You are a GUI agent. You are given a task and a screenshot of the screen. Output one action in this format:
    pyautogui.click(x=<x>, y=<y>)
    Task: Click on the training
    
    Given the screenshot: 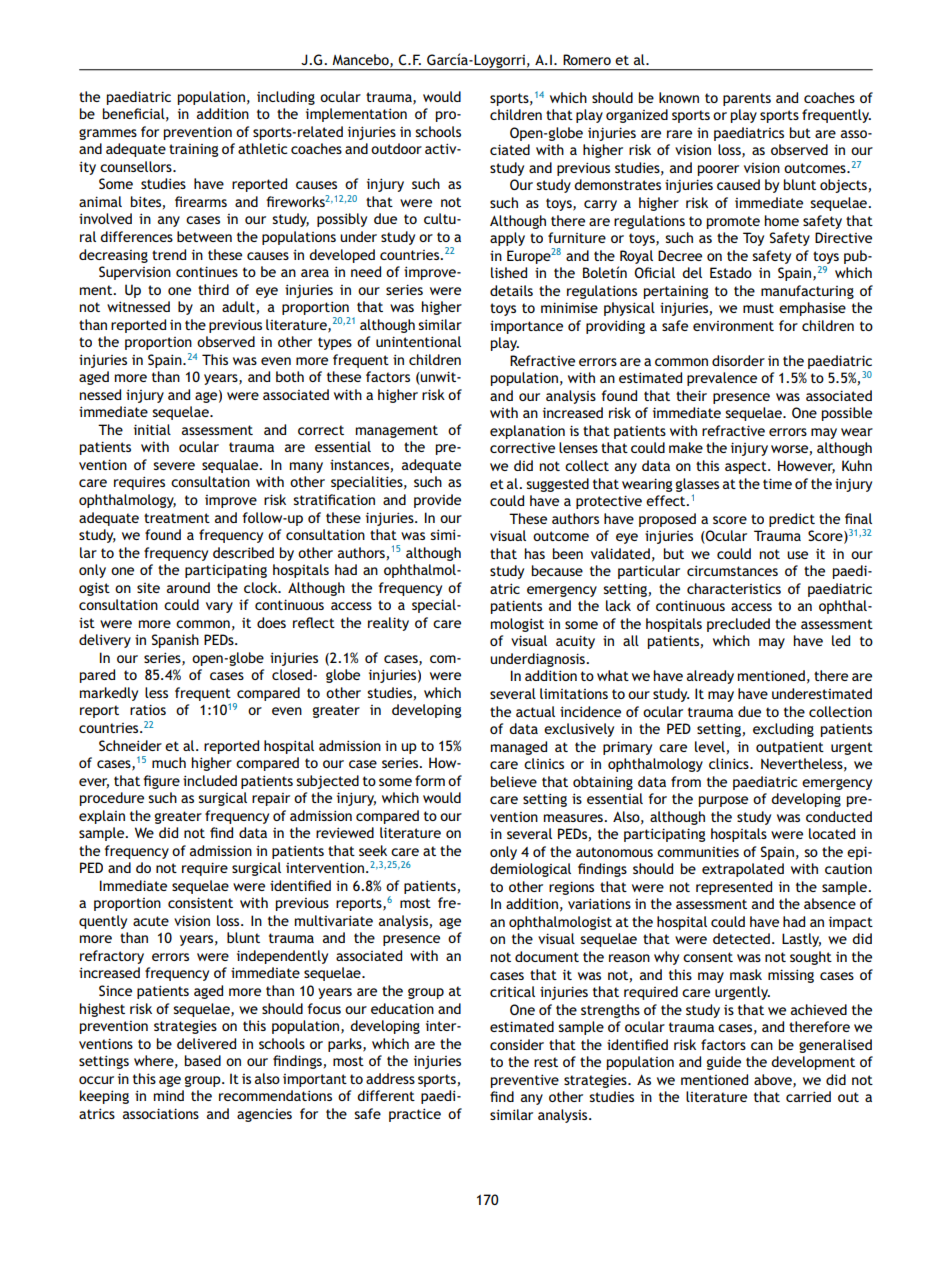 What is the action you would take?
    pyautogui.click(x=193, y=150)
